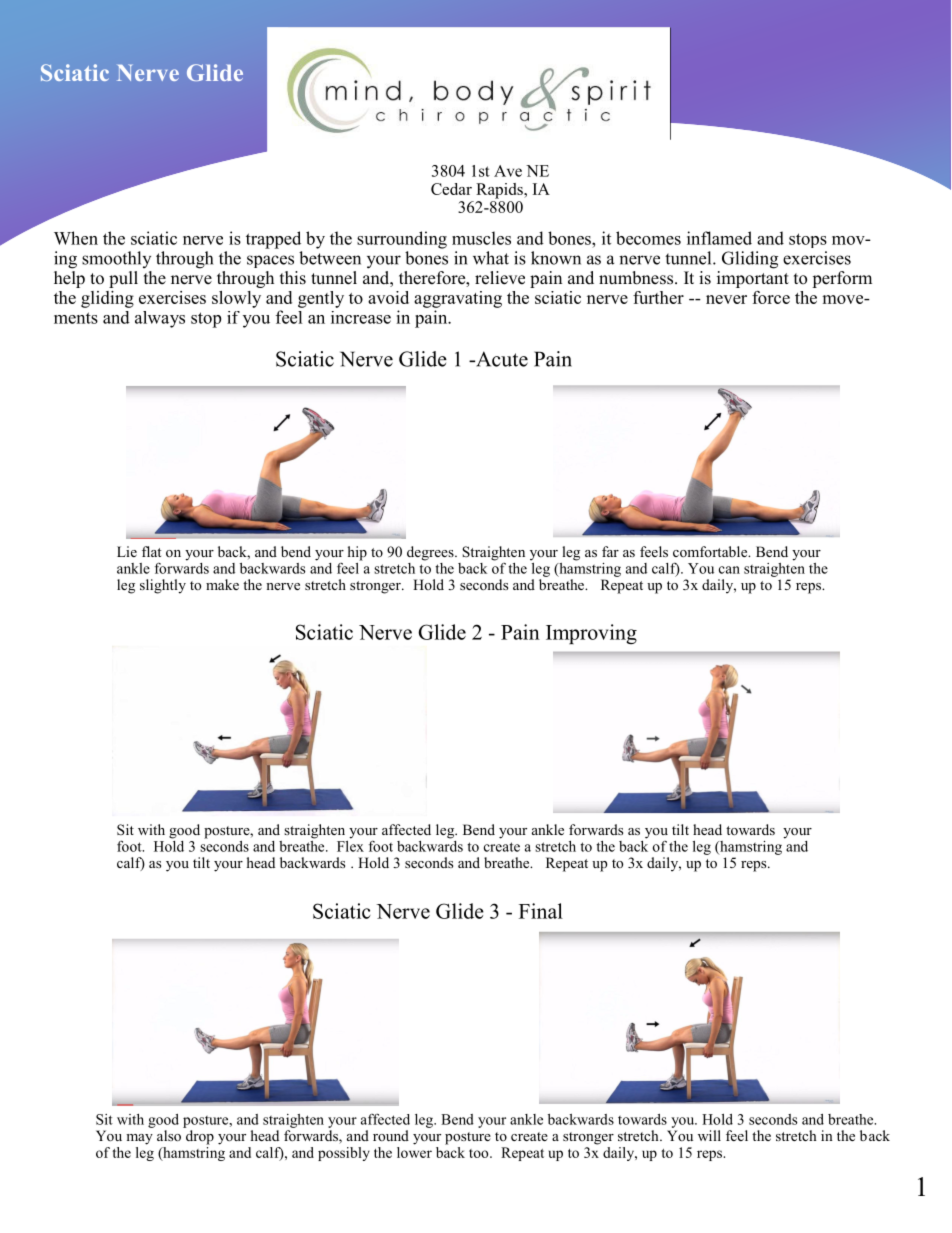 This screenshot has height=1233, width=952. I want to click on Rapids, so click(500, 191).
